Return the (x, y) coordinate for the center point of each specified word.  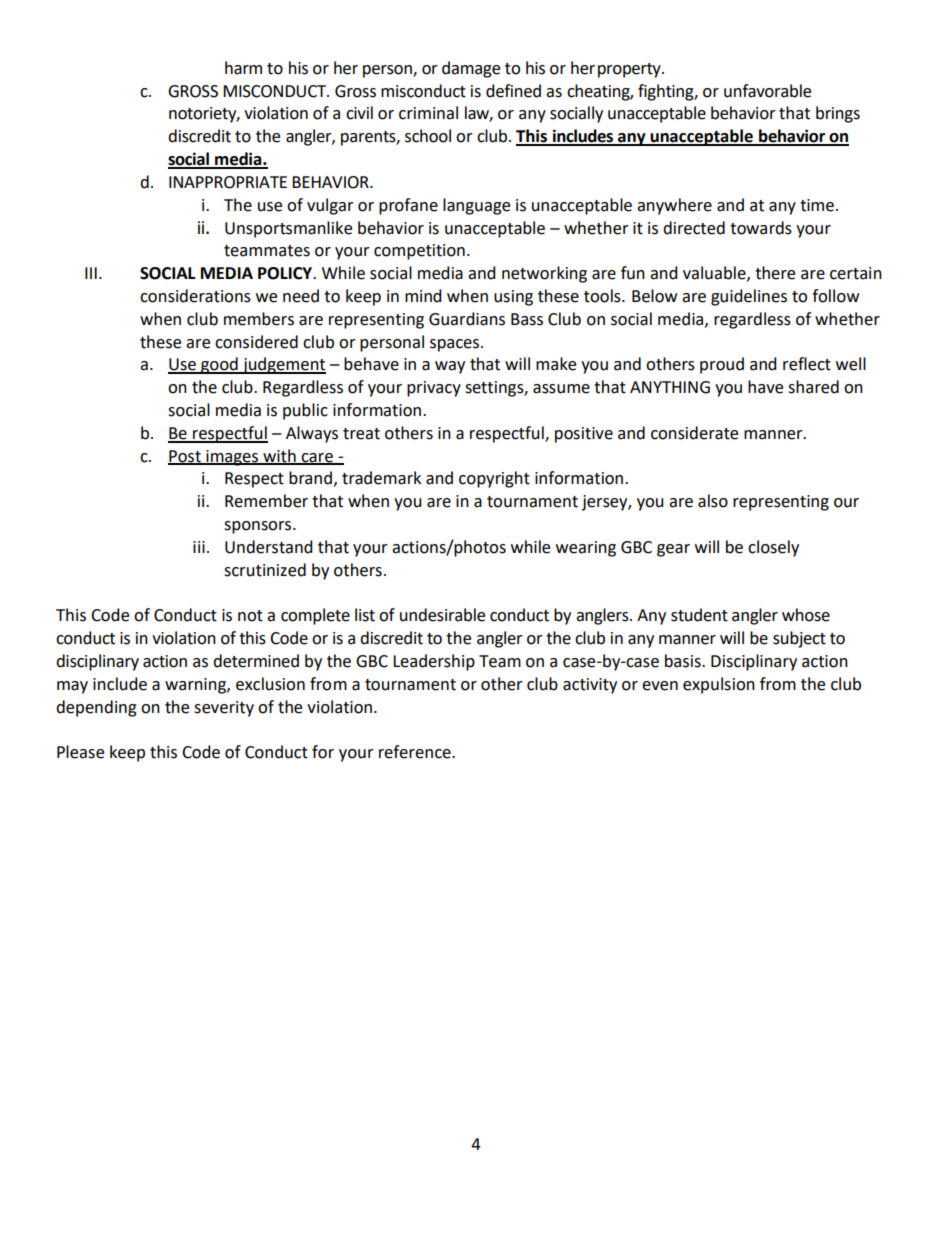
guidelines (749, 297)
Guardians (467, 319)
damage (471, 69)
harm (243, 68)
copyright (494, 479)
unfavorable (767, 91)
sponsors (259, 527)
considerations (195, 296)
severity (224, 709)
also (713, 501)
